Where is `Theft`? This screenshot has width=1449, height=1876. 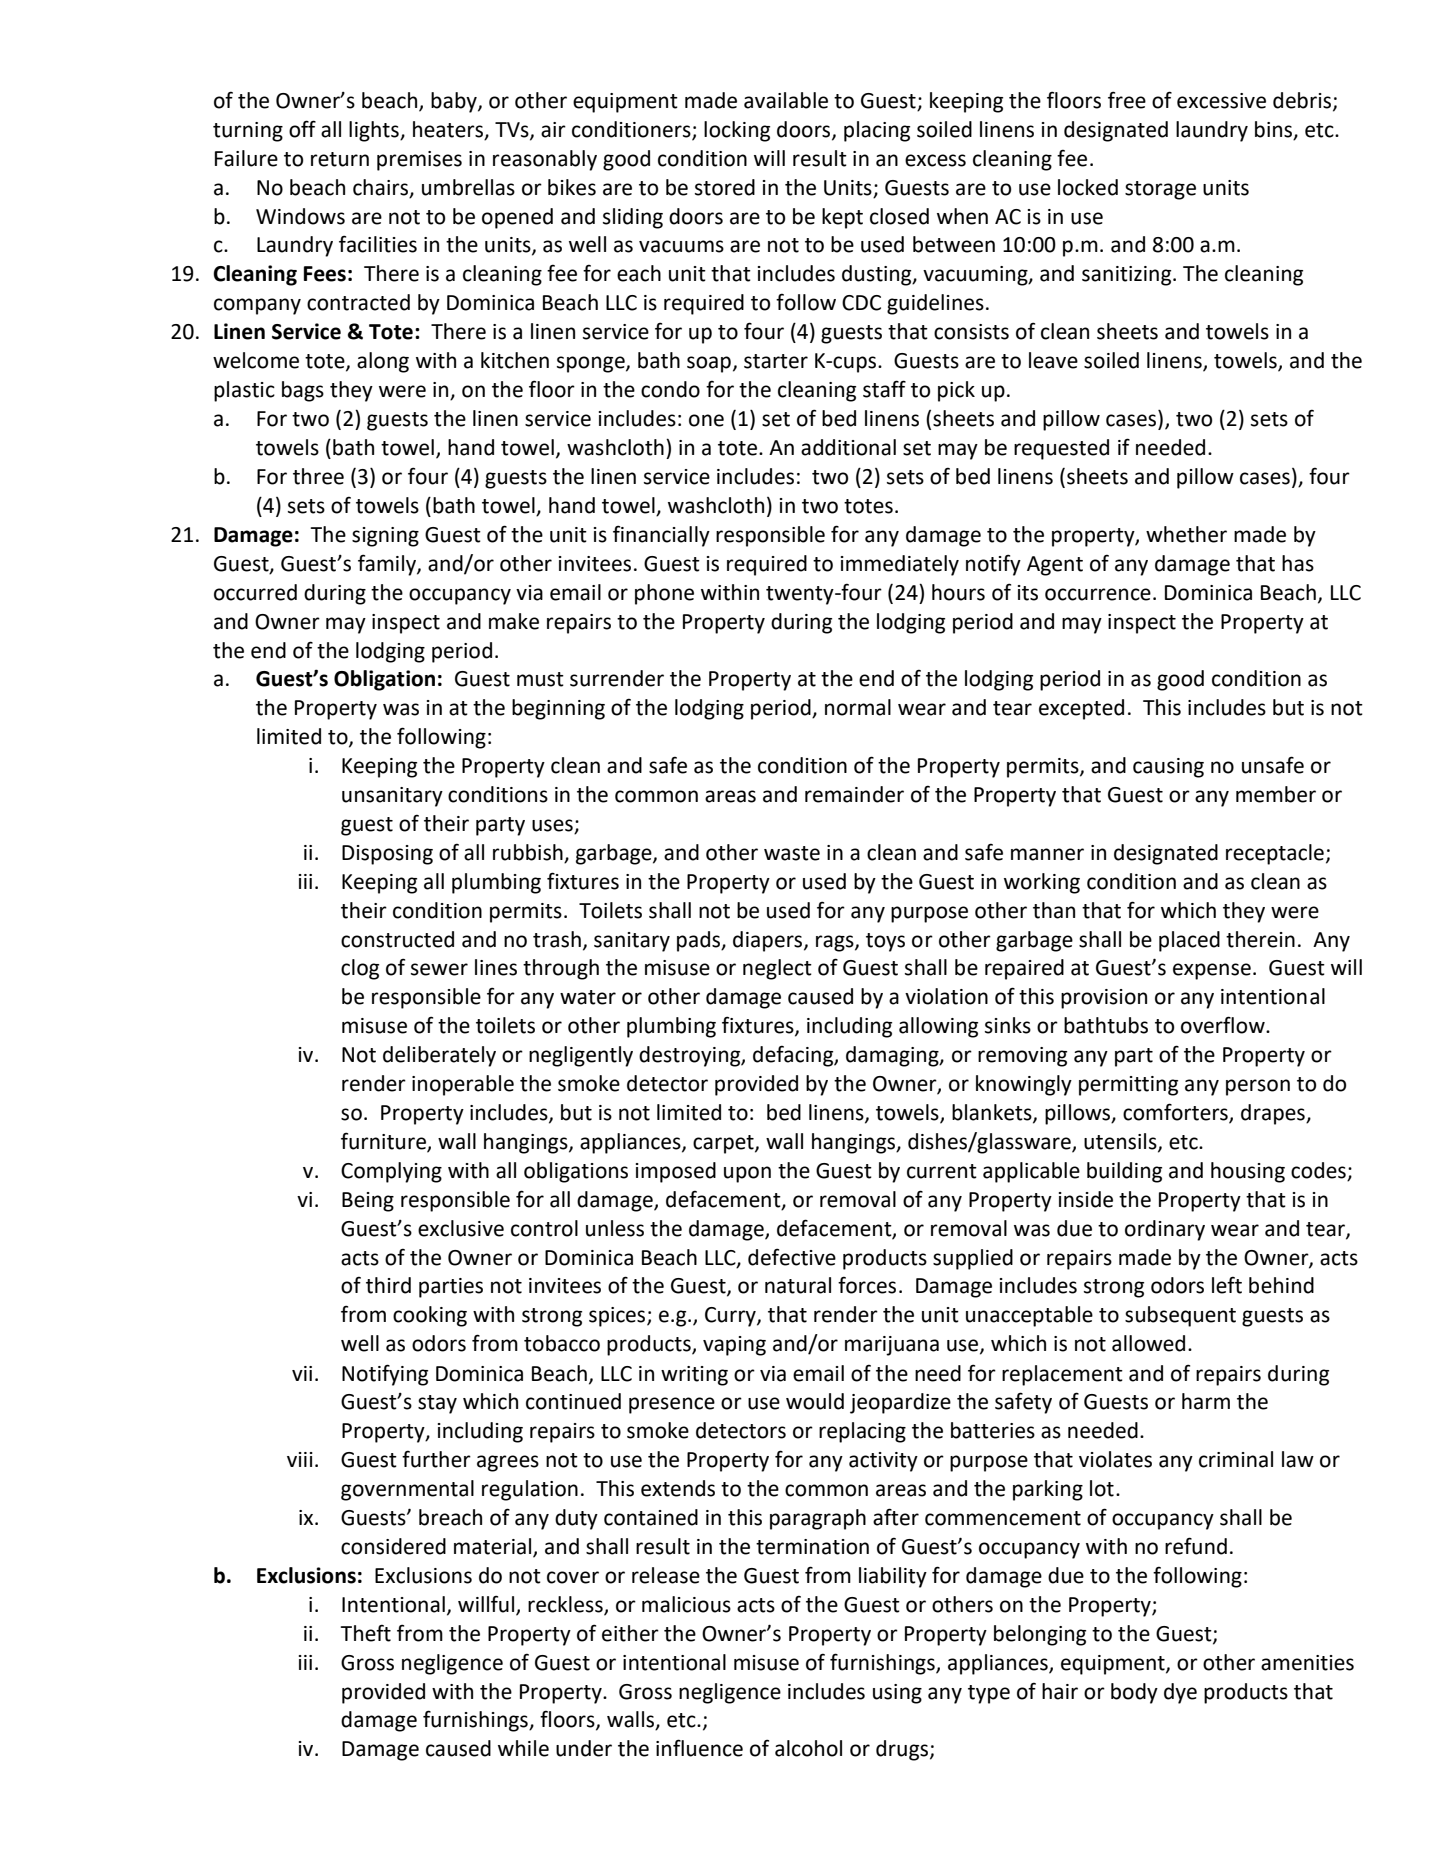
Theft is located at coordinates (365, 1633).
